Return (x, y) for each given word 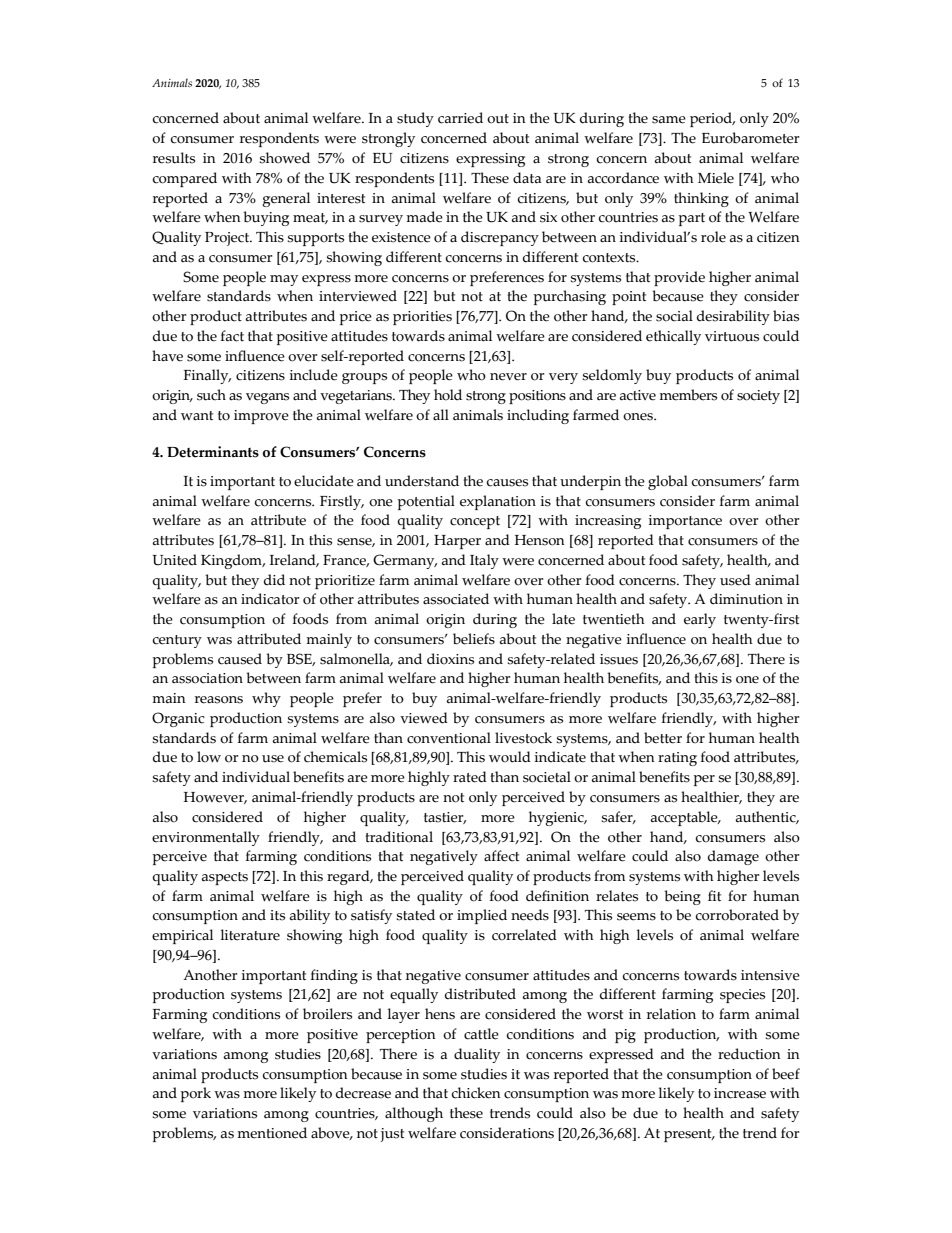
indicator (270, 599)
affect (501, 856)
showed (284, 158)
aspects (225, 878)
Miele (716, 178)
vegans (267, 398)
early (700, 620)
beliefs (474, 639)
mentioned (272, 1133)
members (688, 395)
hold (448, 395)
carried (460, 118)
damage (733, 857)
